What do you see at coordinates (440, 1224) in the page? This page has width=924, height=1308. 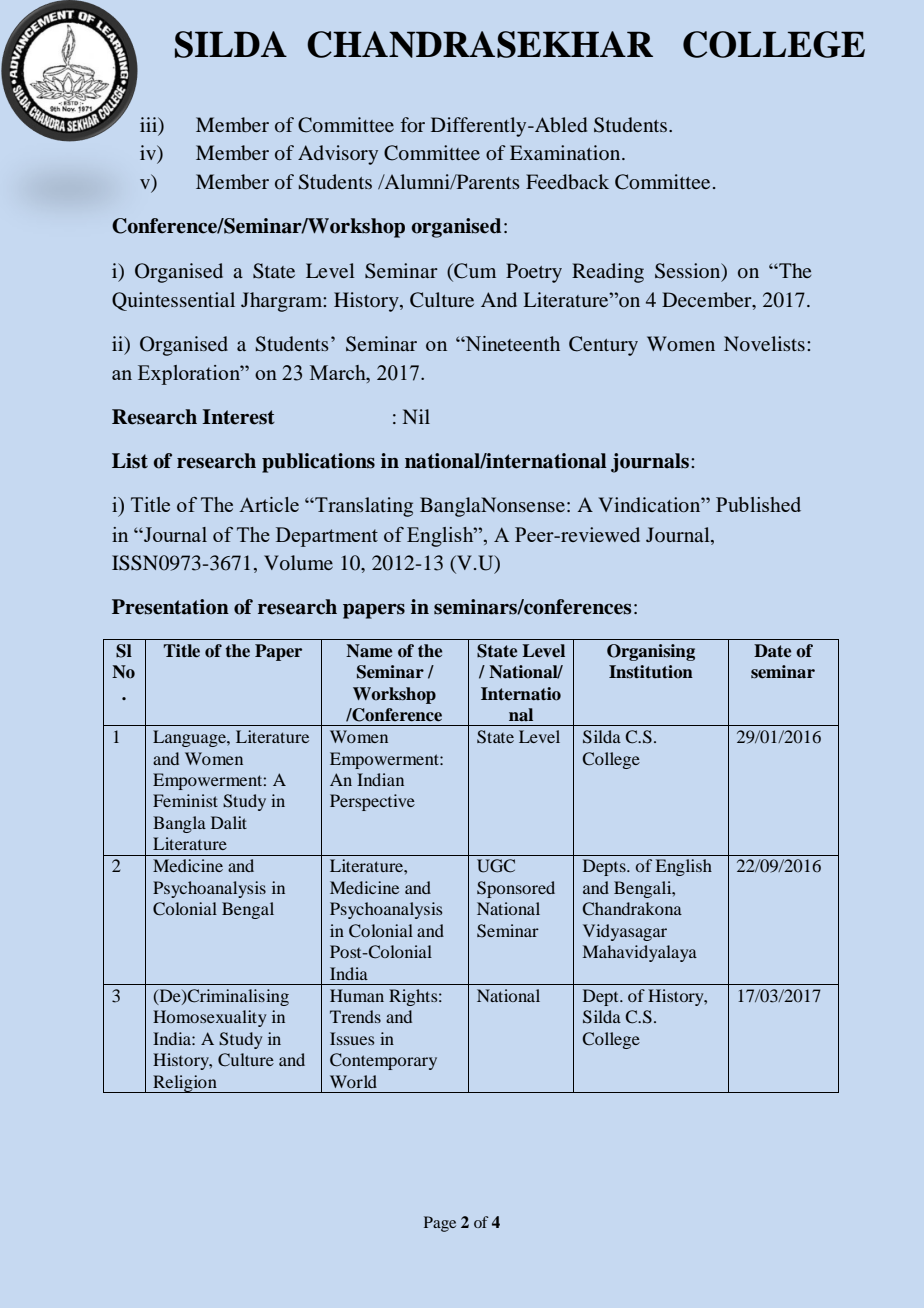 I see `Page` at bounding box center [440, 1224].
